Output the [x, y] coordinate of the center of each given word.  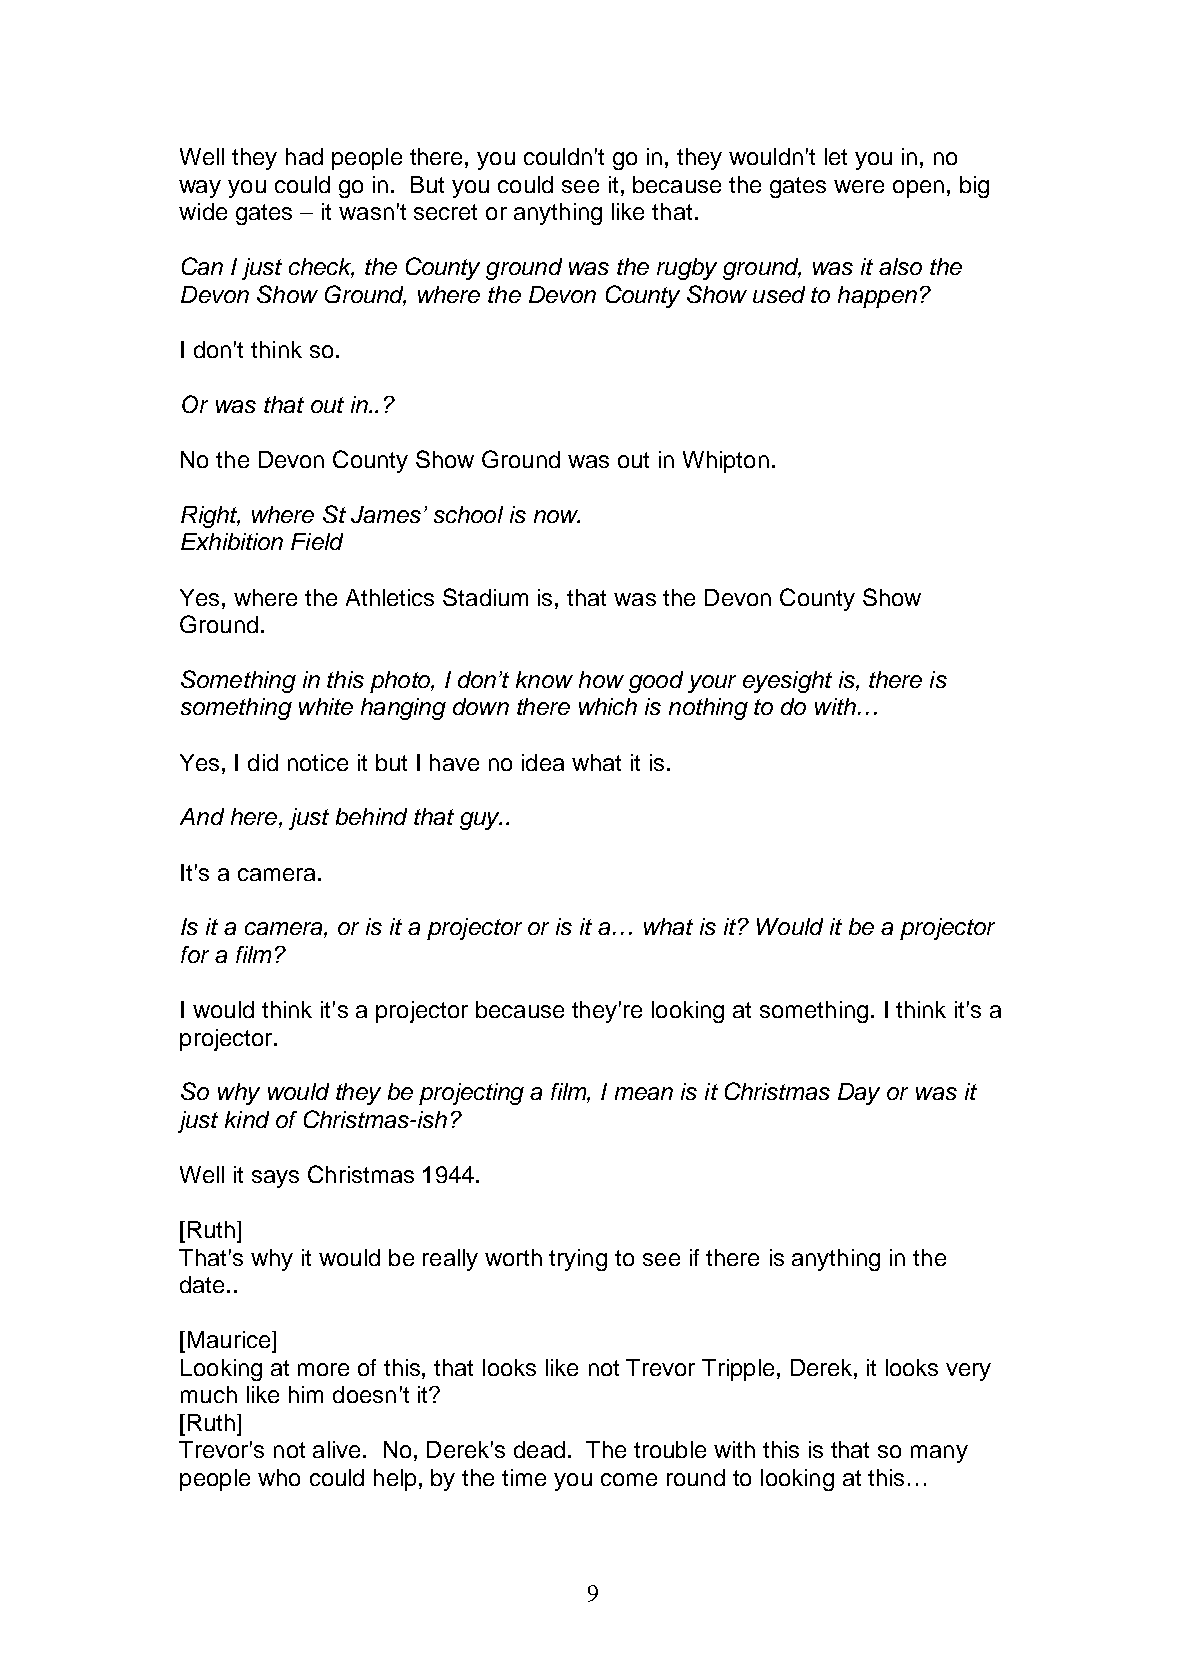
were [859, 186]
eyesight [787, 682]
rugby [687, 269]
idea [543, 762]
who [279, 1477]
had [304, 156]
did [263, 762]
